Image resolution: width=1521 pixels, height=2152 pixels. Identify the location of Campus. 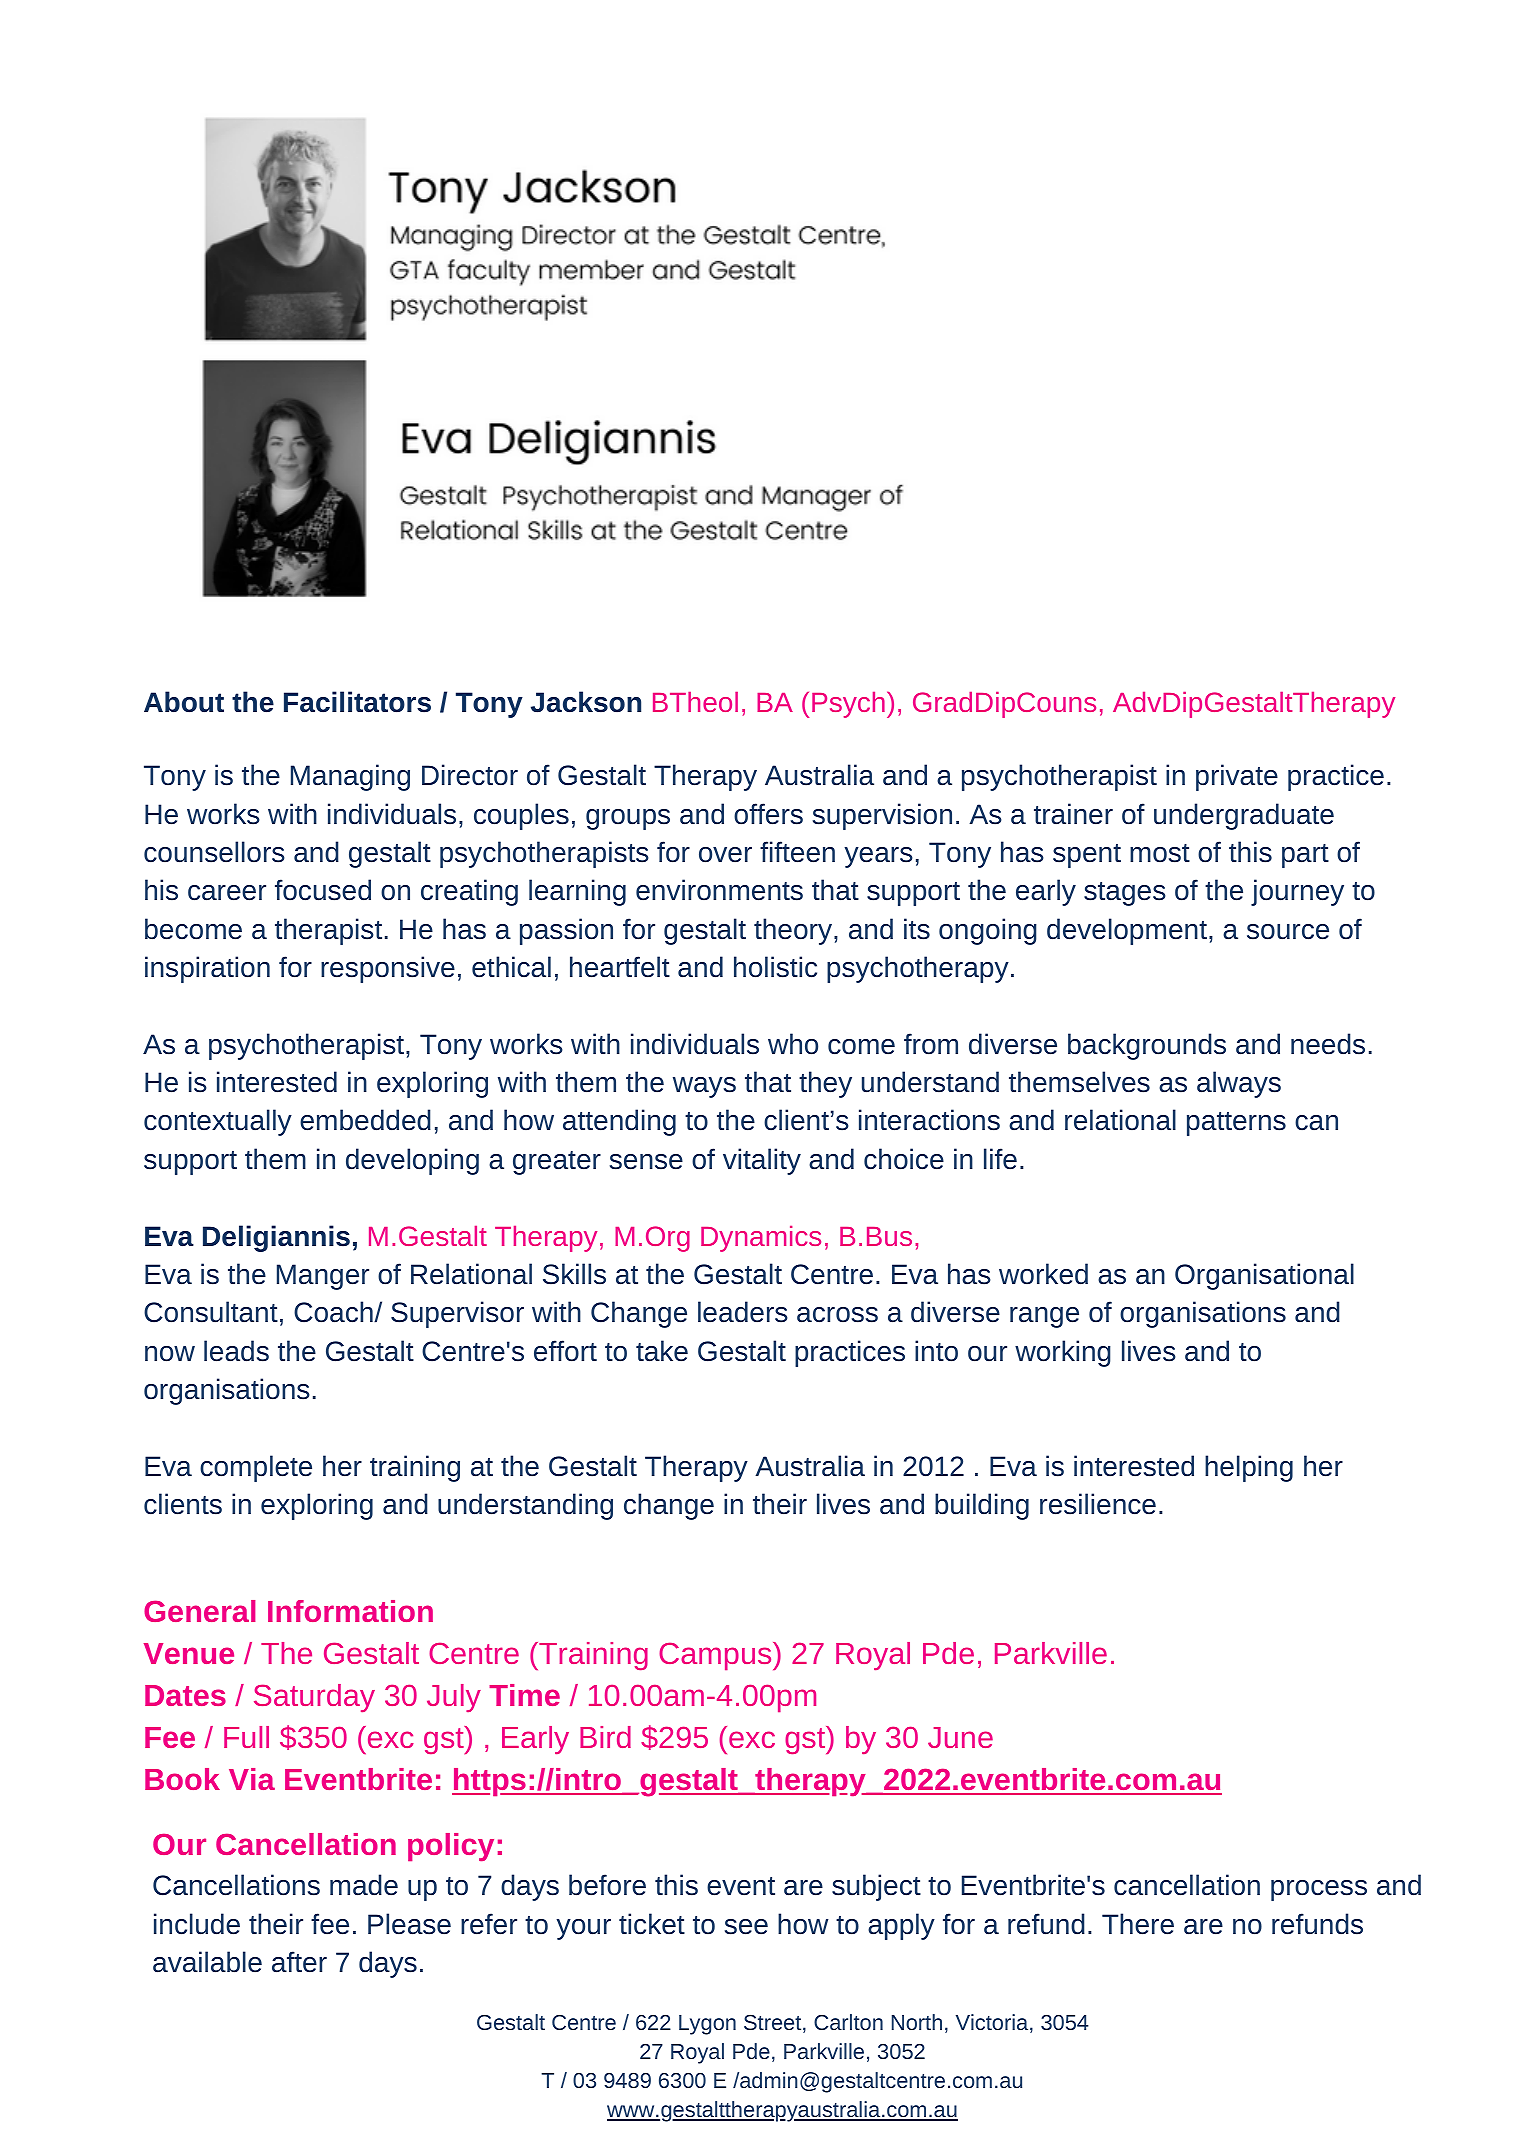
(715, 1656).
